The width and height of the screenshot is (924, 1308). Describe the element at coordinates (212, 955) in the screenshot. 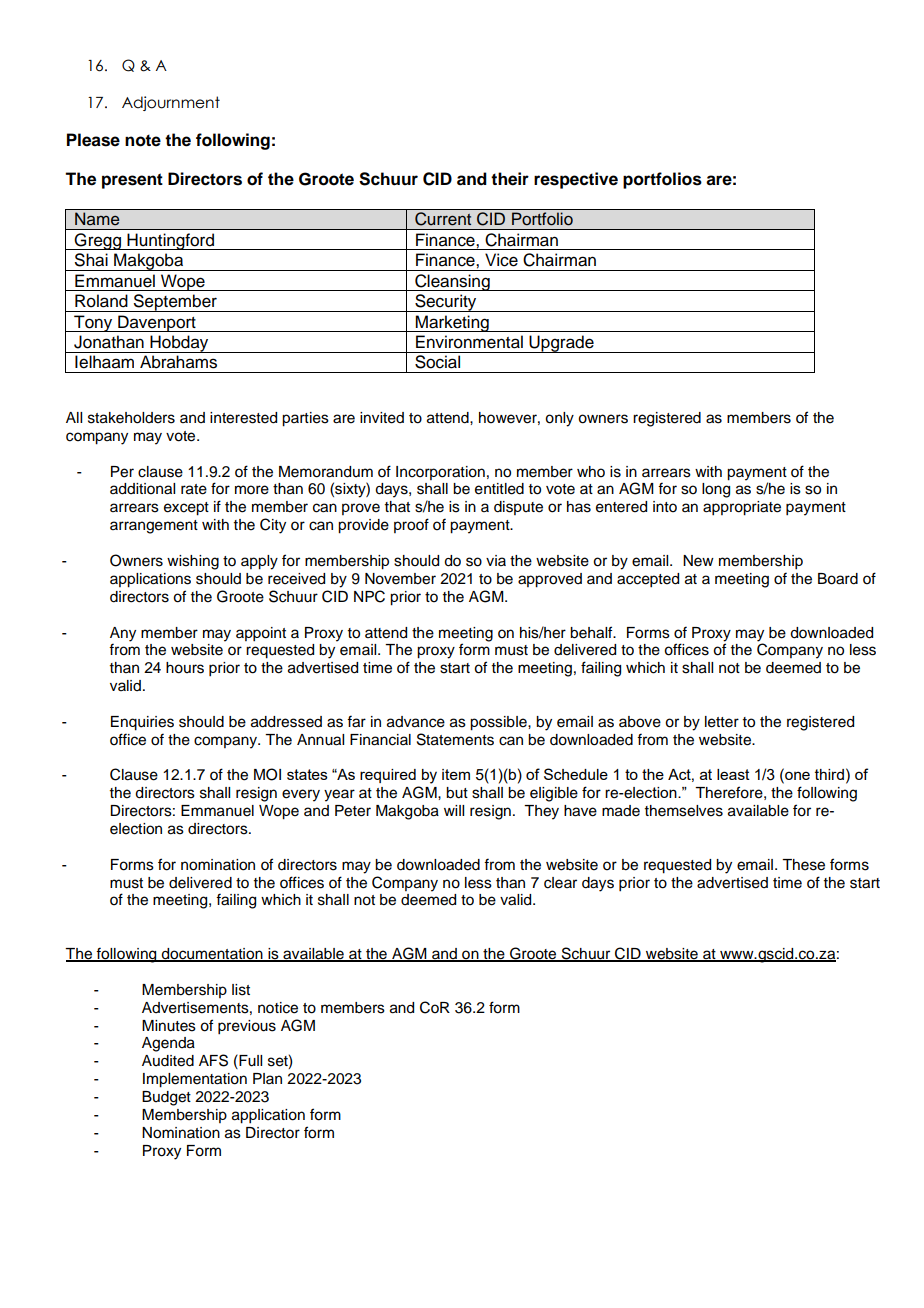

I see `documentation` at that location.
